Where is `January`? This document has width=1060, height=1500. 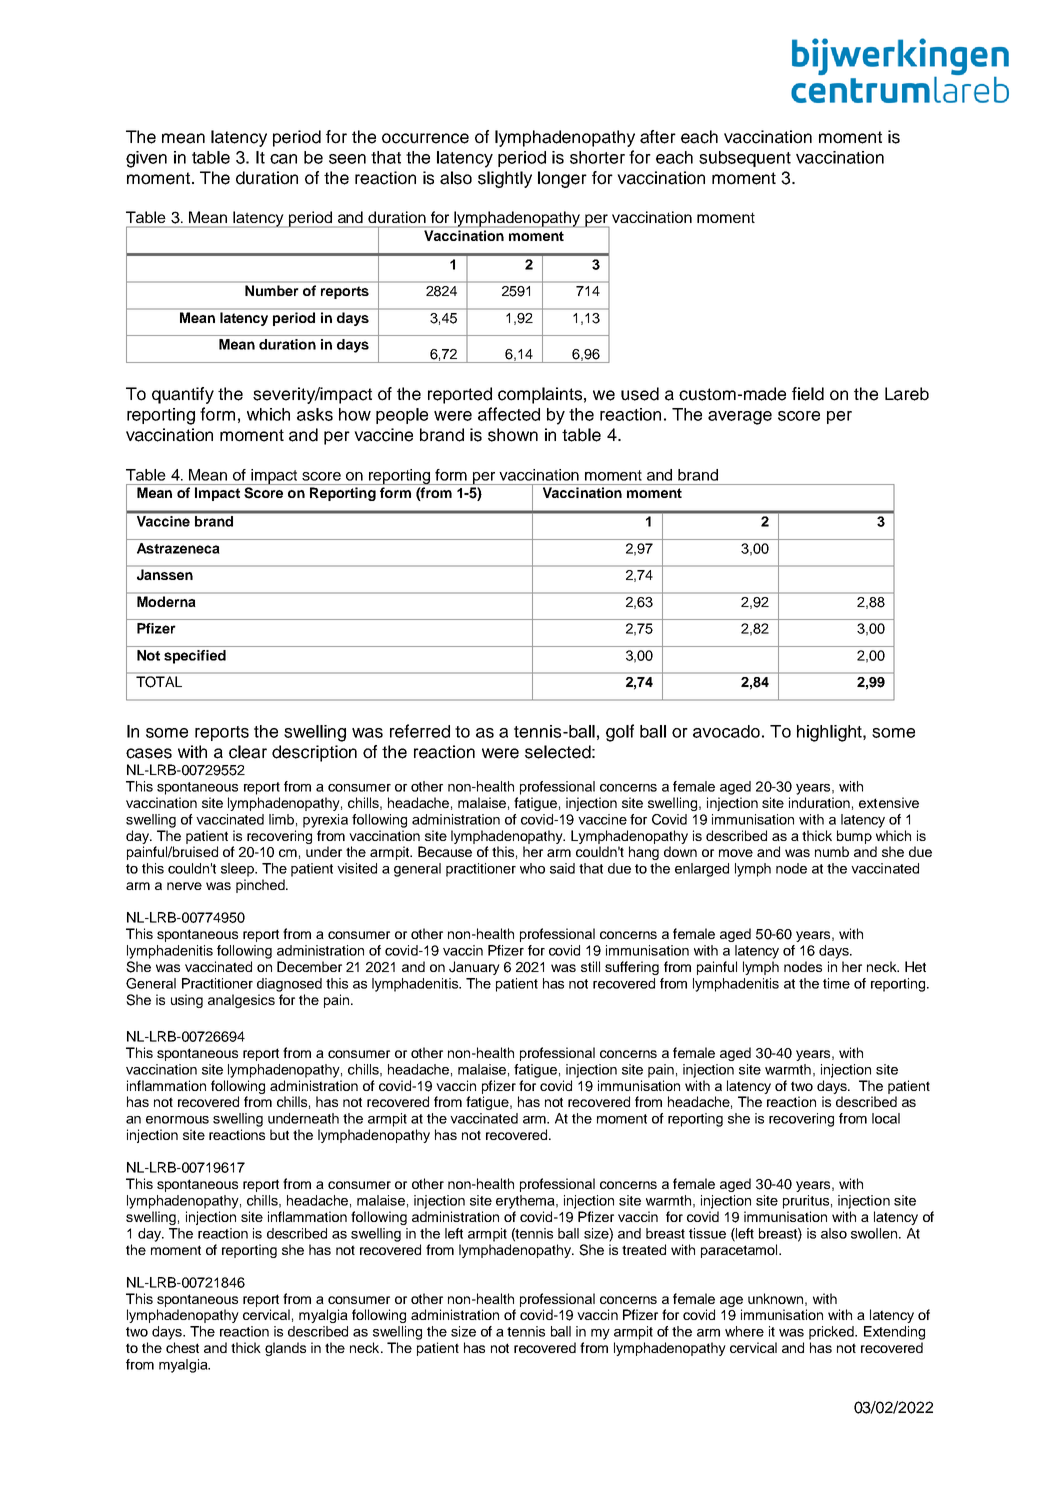 January is located at coordinates (474, 968).
